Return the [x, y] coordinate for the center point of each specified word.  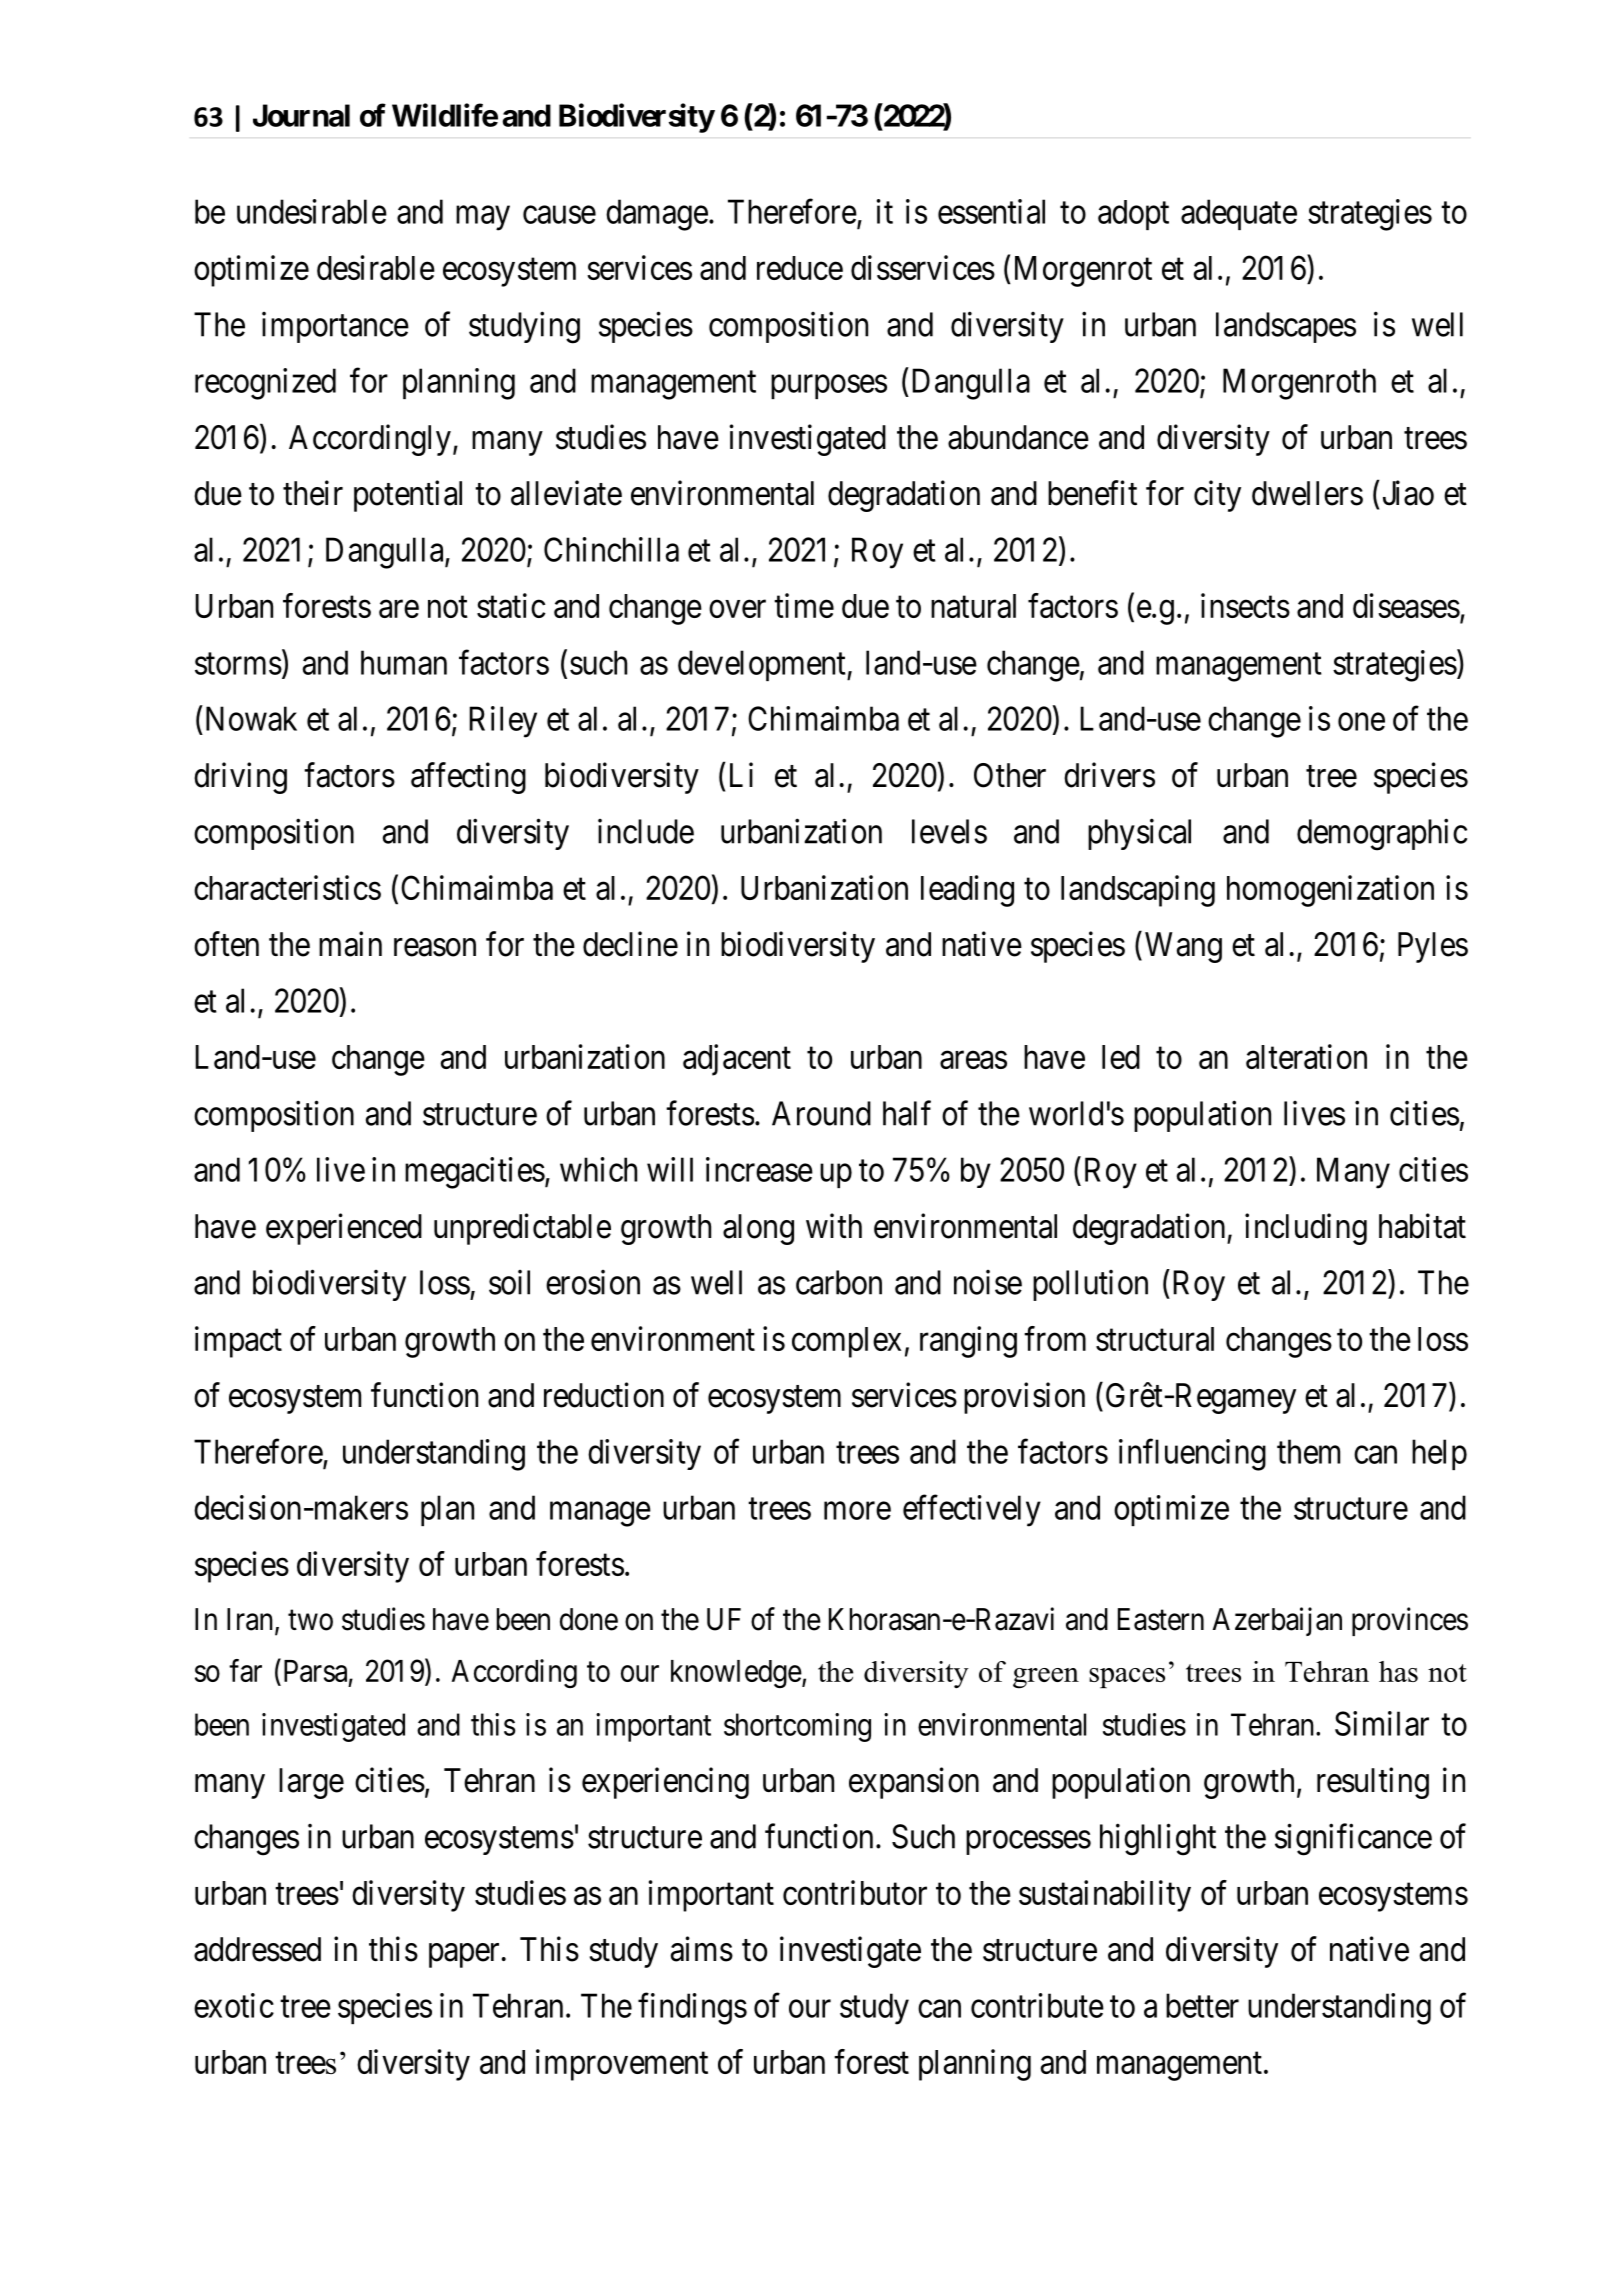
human [404, 662]
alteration [1306, 1056]
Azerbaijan [1277, 1621]
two [310, 1620]
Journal [301, 115]
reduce [800, 268]
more [857, 1511]
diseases [1406, 605]
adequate [1239, 214]
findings [692, 2009]
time [804, 605]
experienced [344, 1229]
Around [821, 1113]
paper [464, 1956]
